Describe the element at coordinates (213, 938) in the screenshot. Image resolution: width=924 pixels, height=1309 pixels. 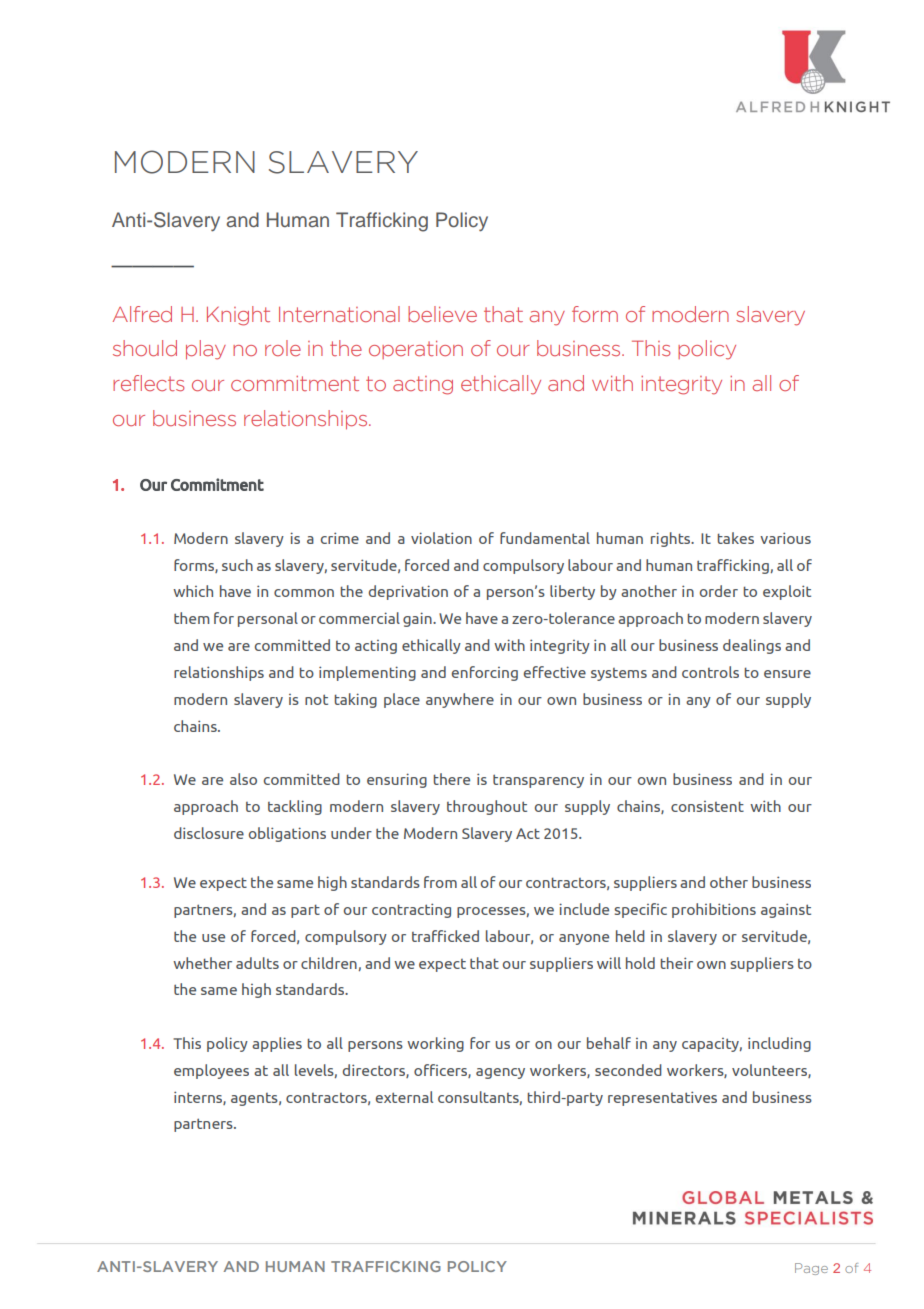
I see `use` at that location.
